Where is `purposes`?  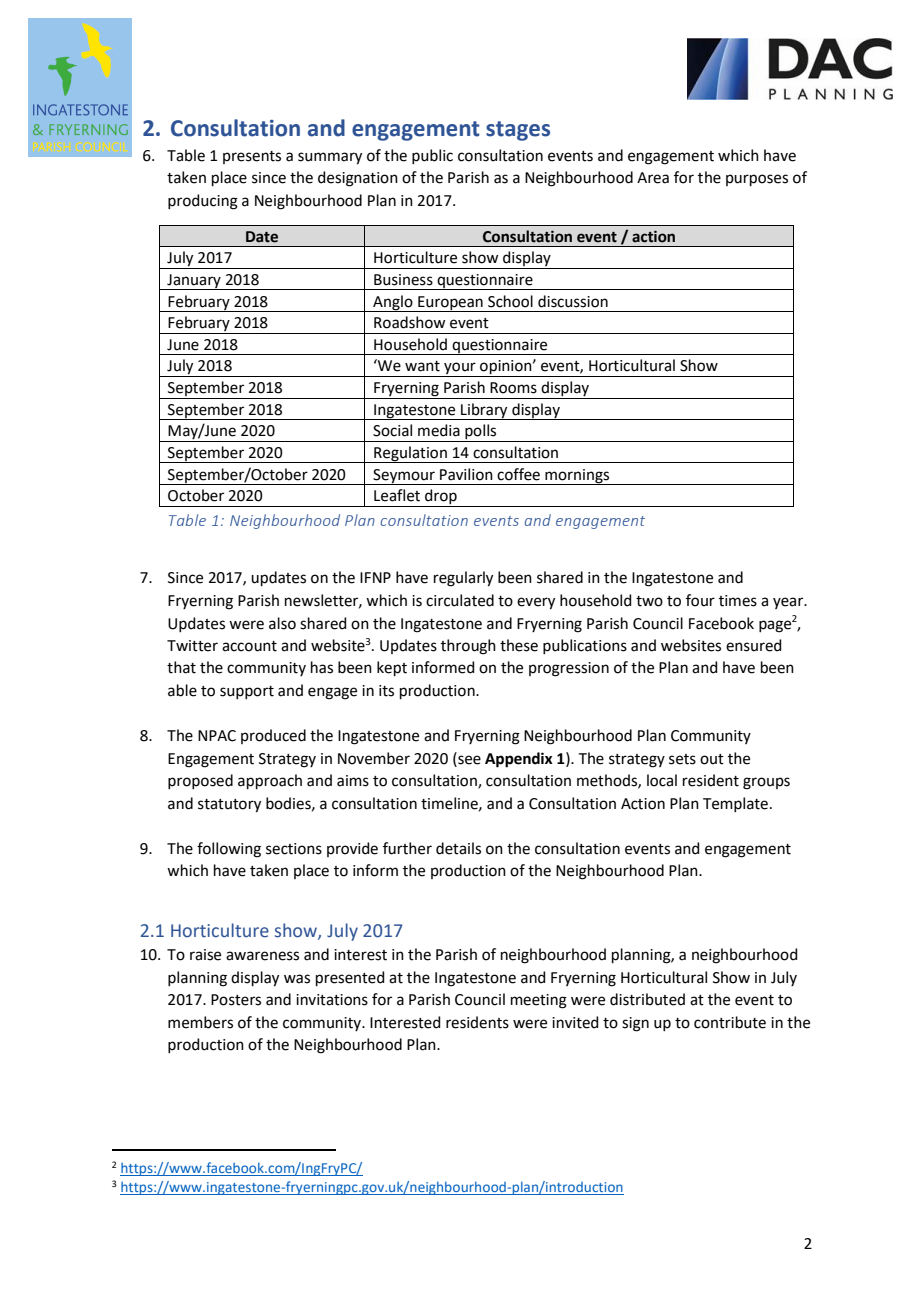
purposes is located at coordinates (757, 180).
